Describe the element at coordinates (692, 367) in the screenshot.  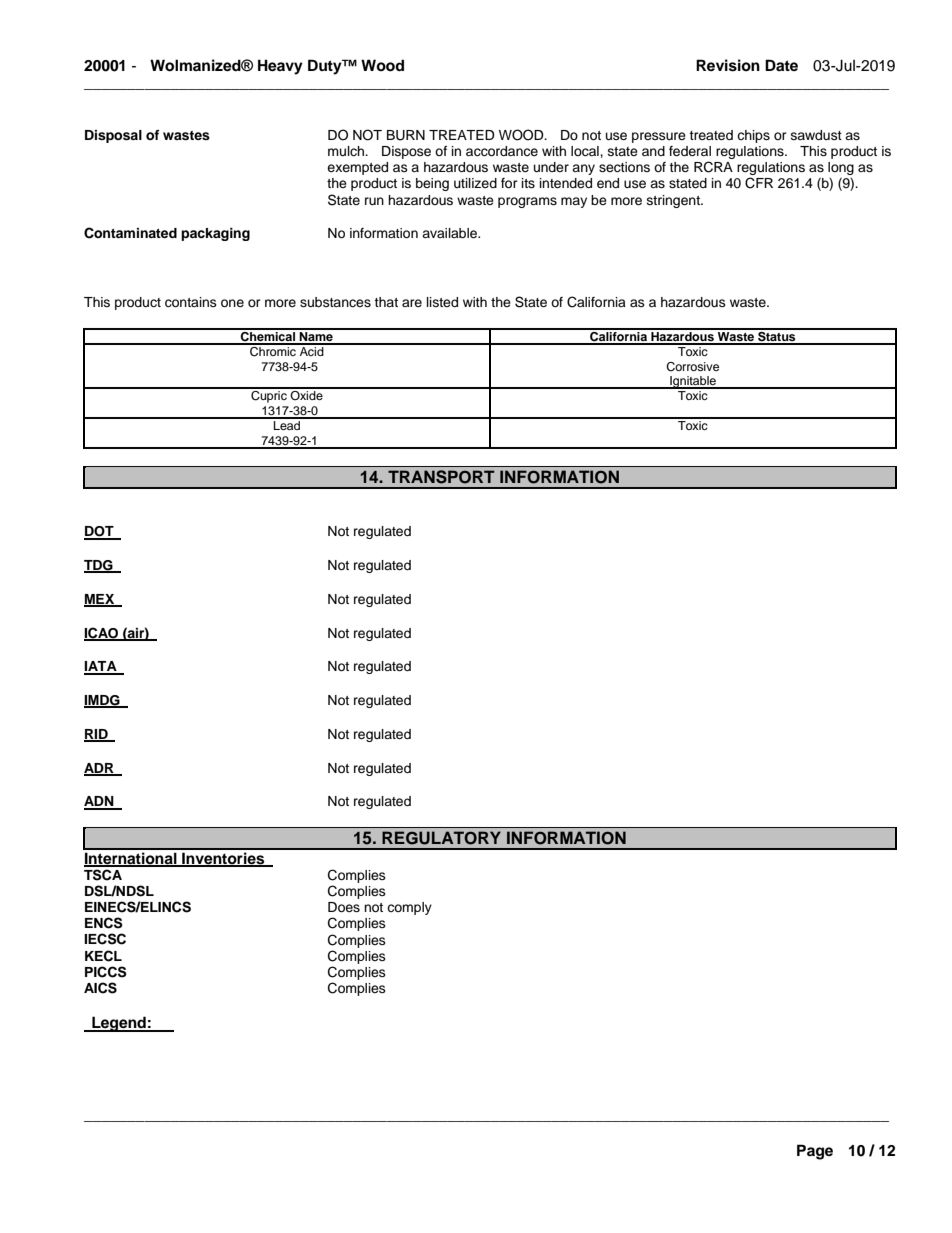
I see `Corrosive` at that location.
